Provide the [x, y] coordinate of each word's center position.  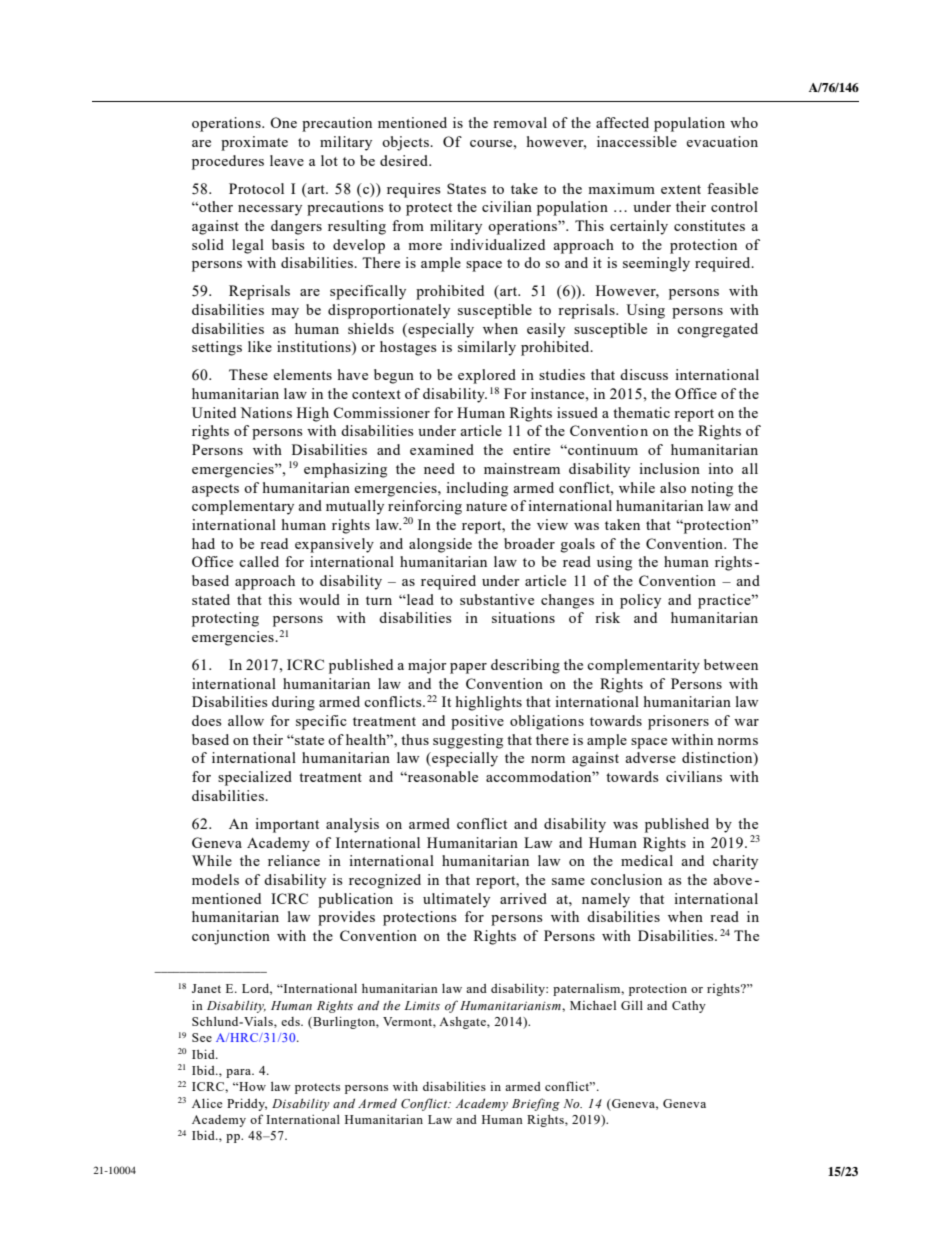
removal [520, 122]
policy [640, 601]
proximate [254, 143]
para [240, 1073]
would [319, 599]
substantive [497, 599]
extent [681, 189]
